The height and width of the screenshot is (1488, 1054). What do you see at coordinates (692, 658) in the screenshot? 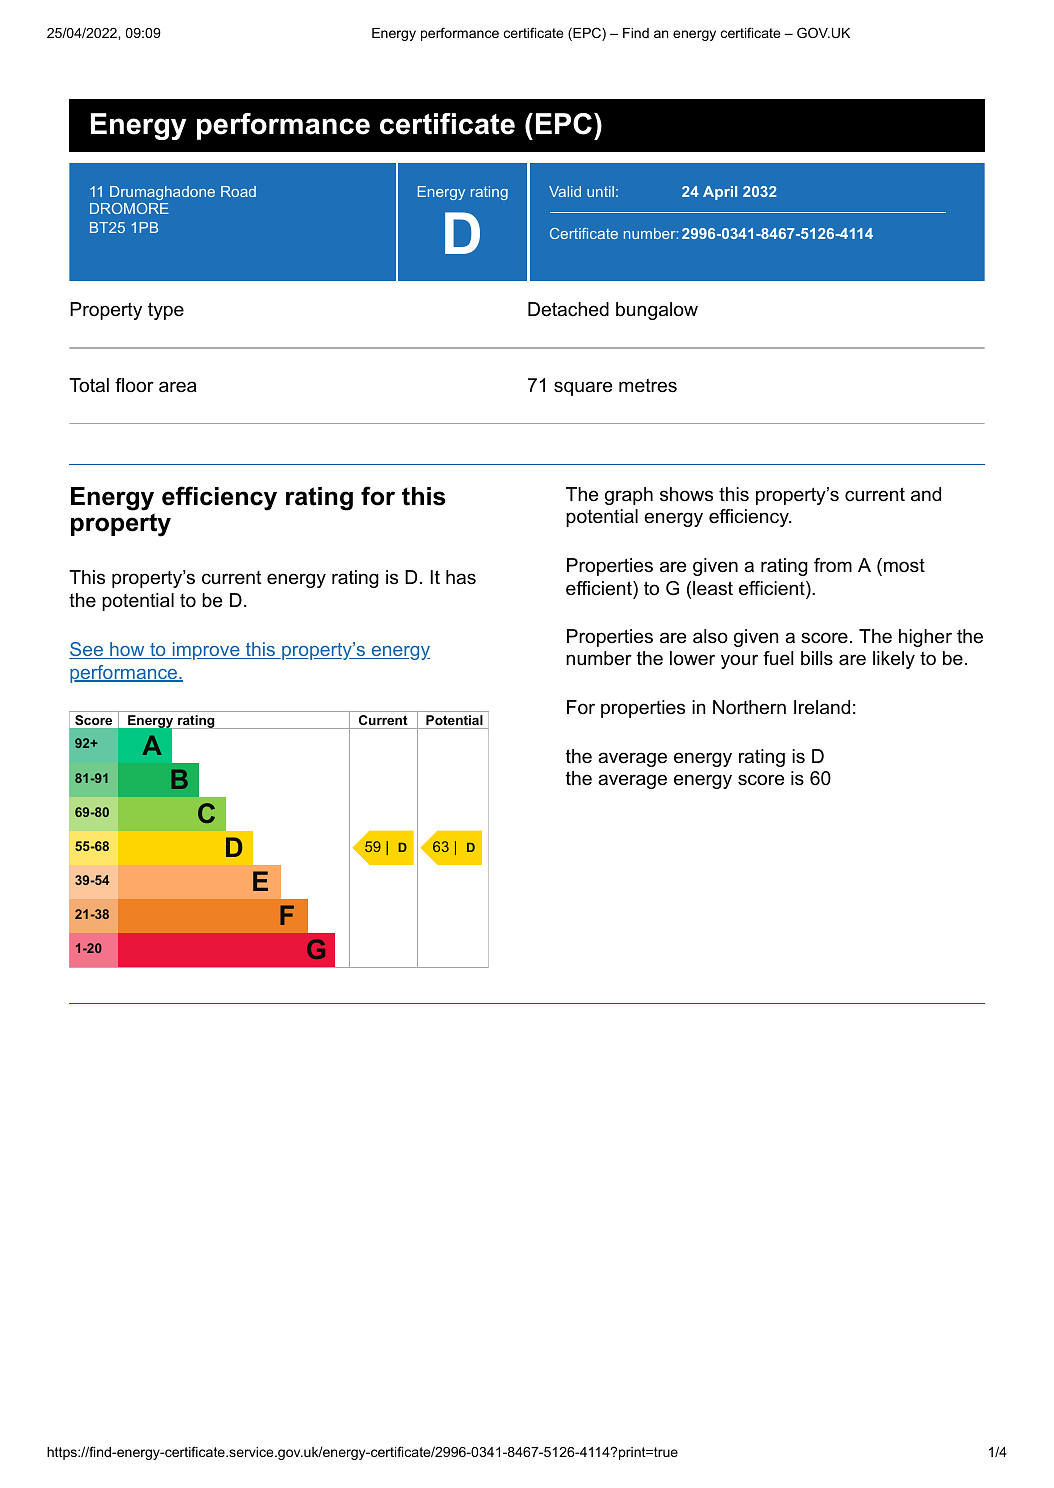
I see `lower` at bounding box center [692, 658].
